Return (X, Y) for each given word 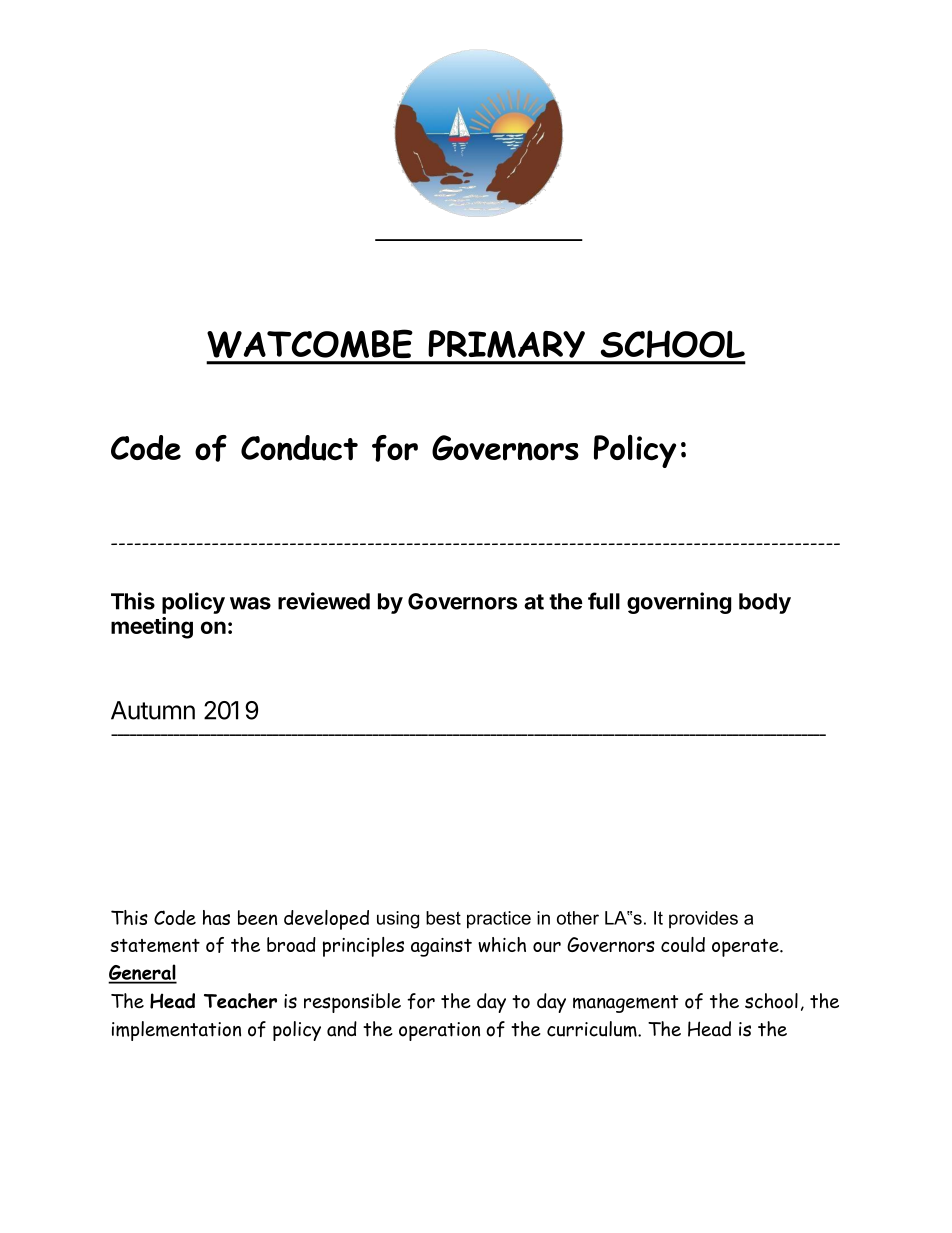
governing (679, 603)
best (443, 918)
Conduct (299, 448)
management (625, 1004)
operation (439, 1031)
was (250, 603)
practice (499, 920)
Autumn (153, 710)
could (683, 944)
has (216, 917)
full (604, 601)
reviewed (324, 601)
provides (703, 919)
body (765, 603)
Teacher (240, 1001)
